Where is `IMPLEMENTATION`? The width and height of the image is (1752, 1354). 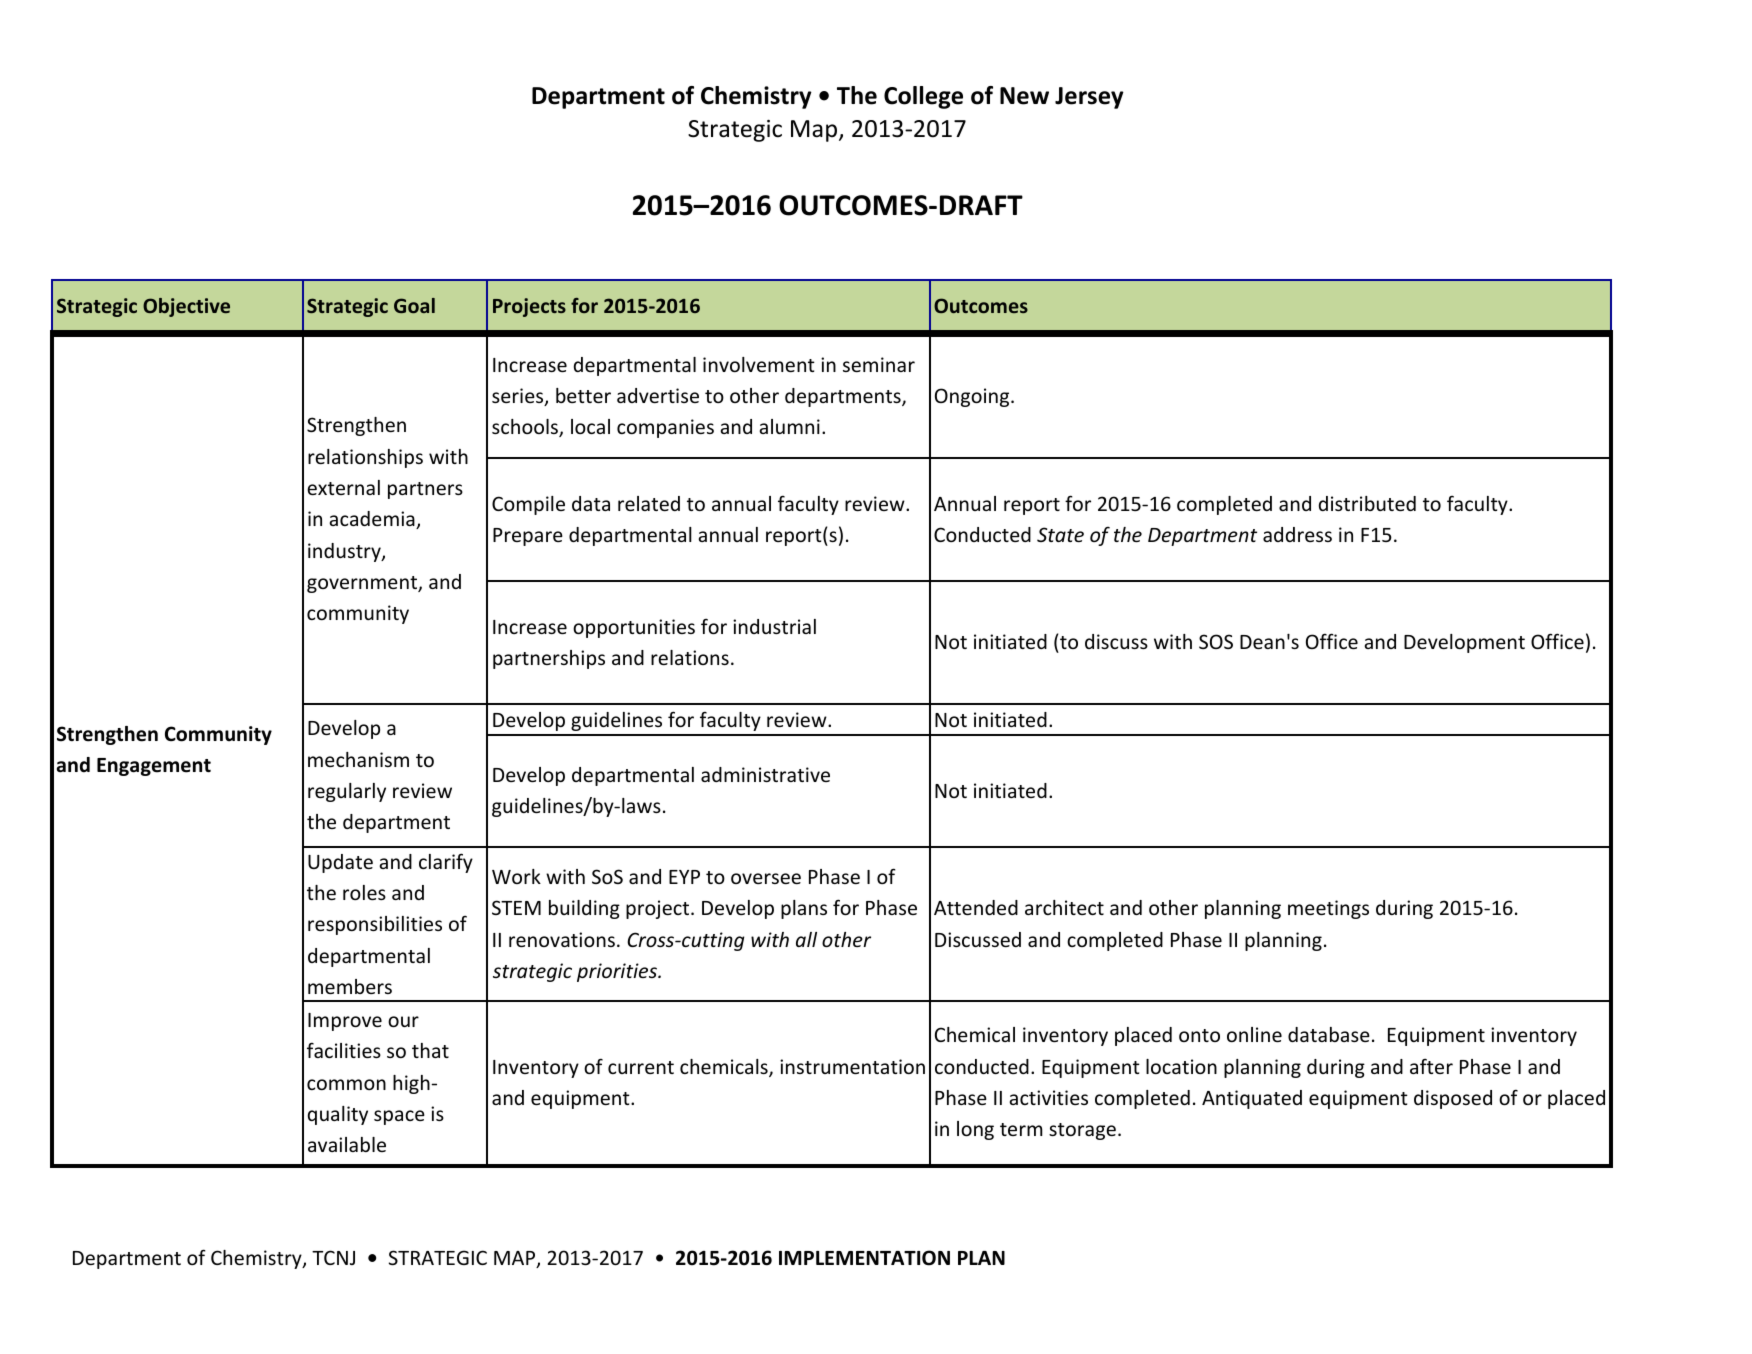
IMPLEMENTATION is located at coordinates (864, 1258).
